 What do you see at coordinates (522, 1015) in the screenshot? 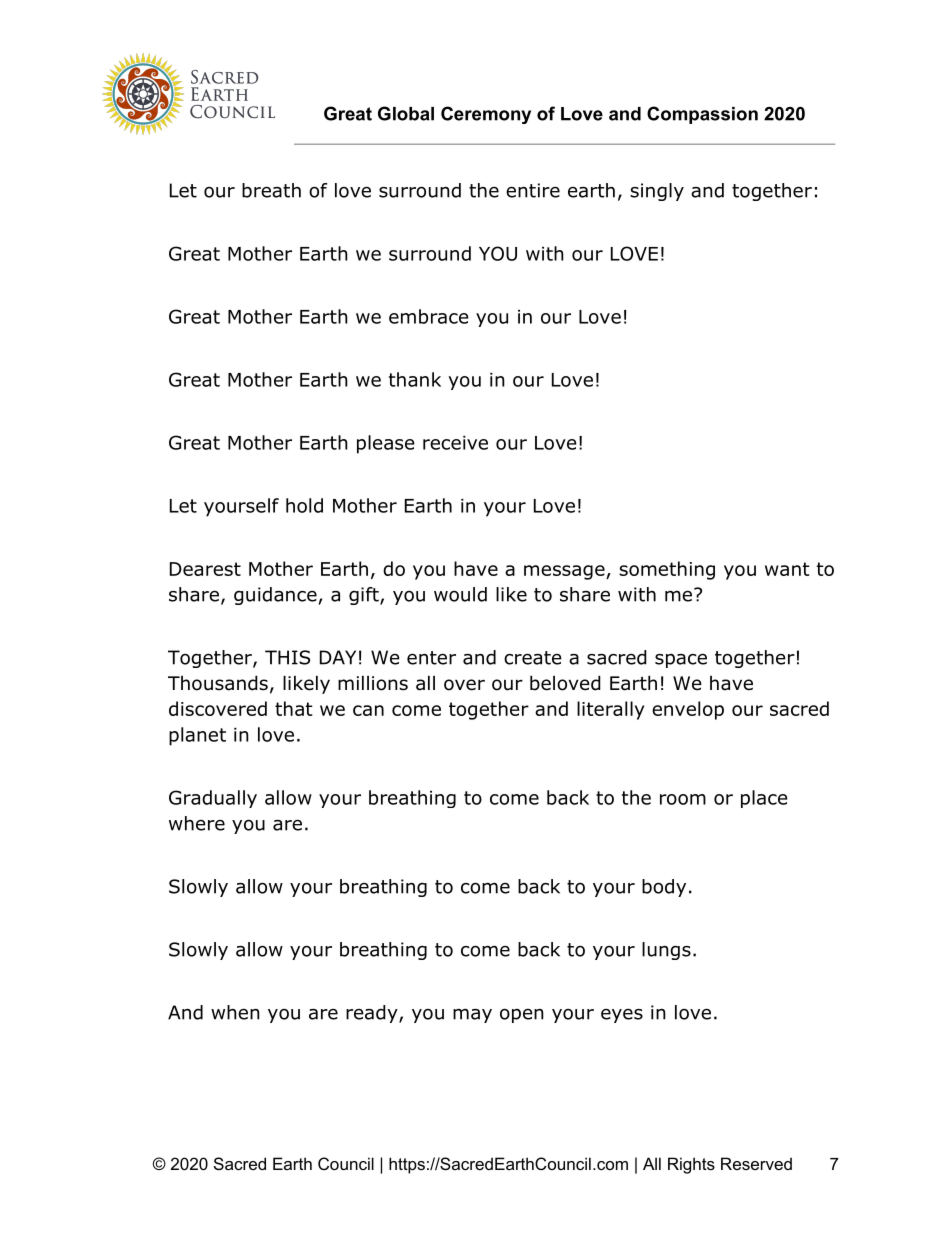
I see `open` at bounding box center [522, 1015].
